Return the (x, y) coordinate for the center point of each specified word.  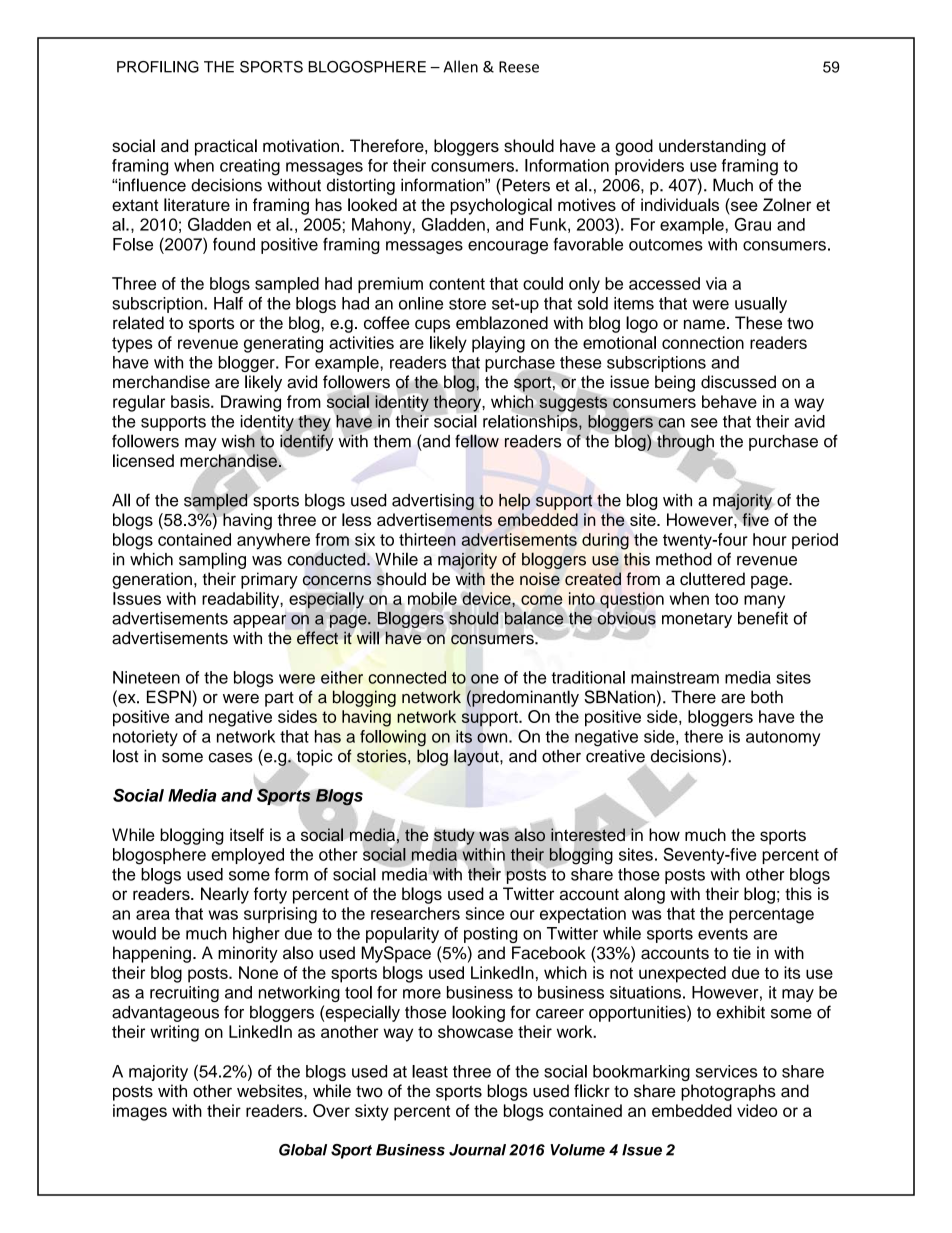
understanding (712, 147)
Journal (477, 1150)
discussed (738, 382)
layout (477, 757)
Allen (460, 66)
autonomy (783, 738)
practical (226, 147)
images (140, 1112)
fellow (477, 441)
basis (191, 401)
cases (230, 758)
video (757, 1110)
